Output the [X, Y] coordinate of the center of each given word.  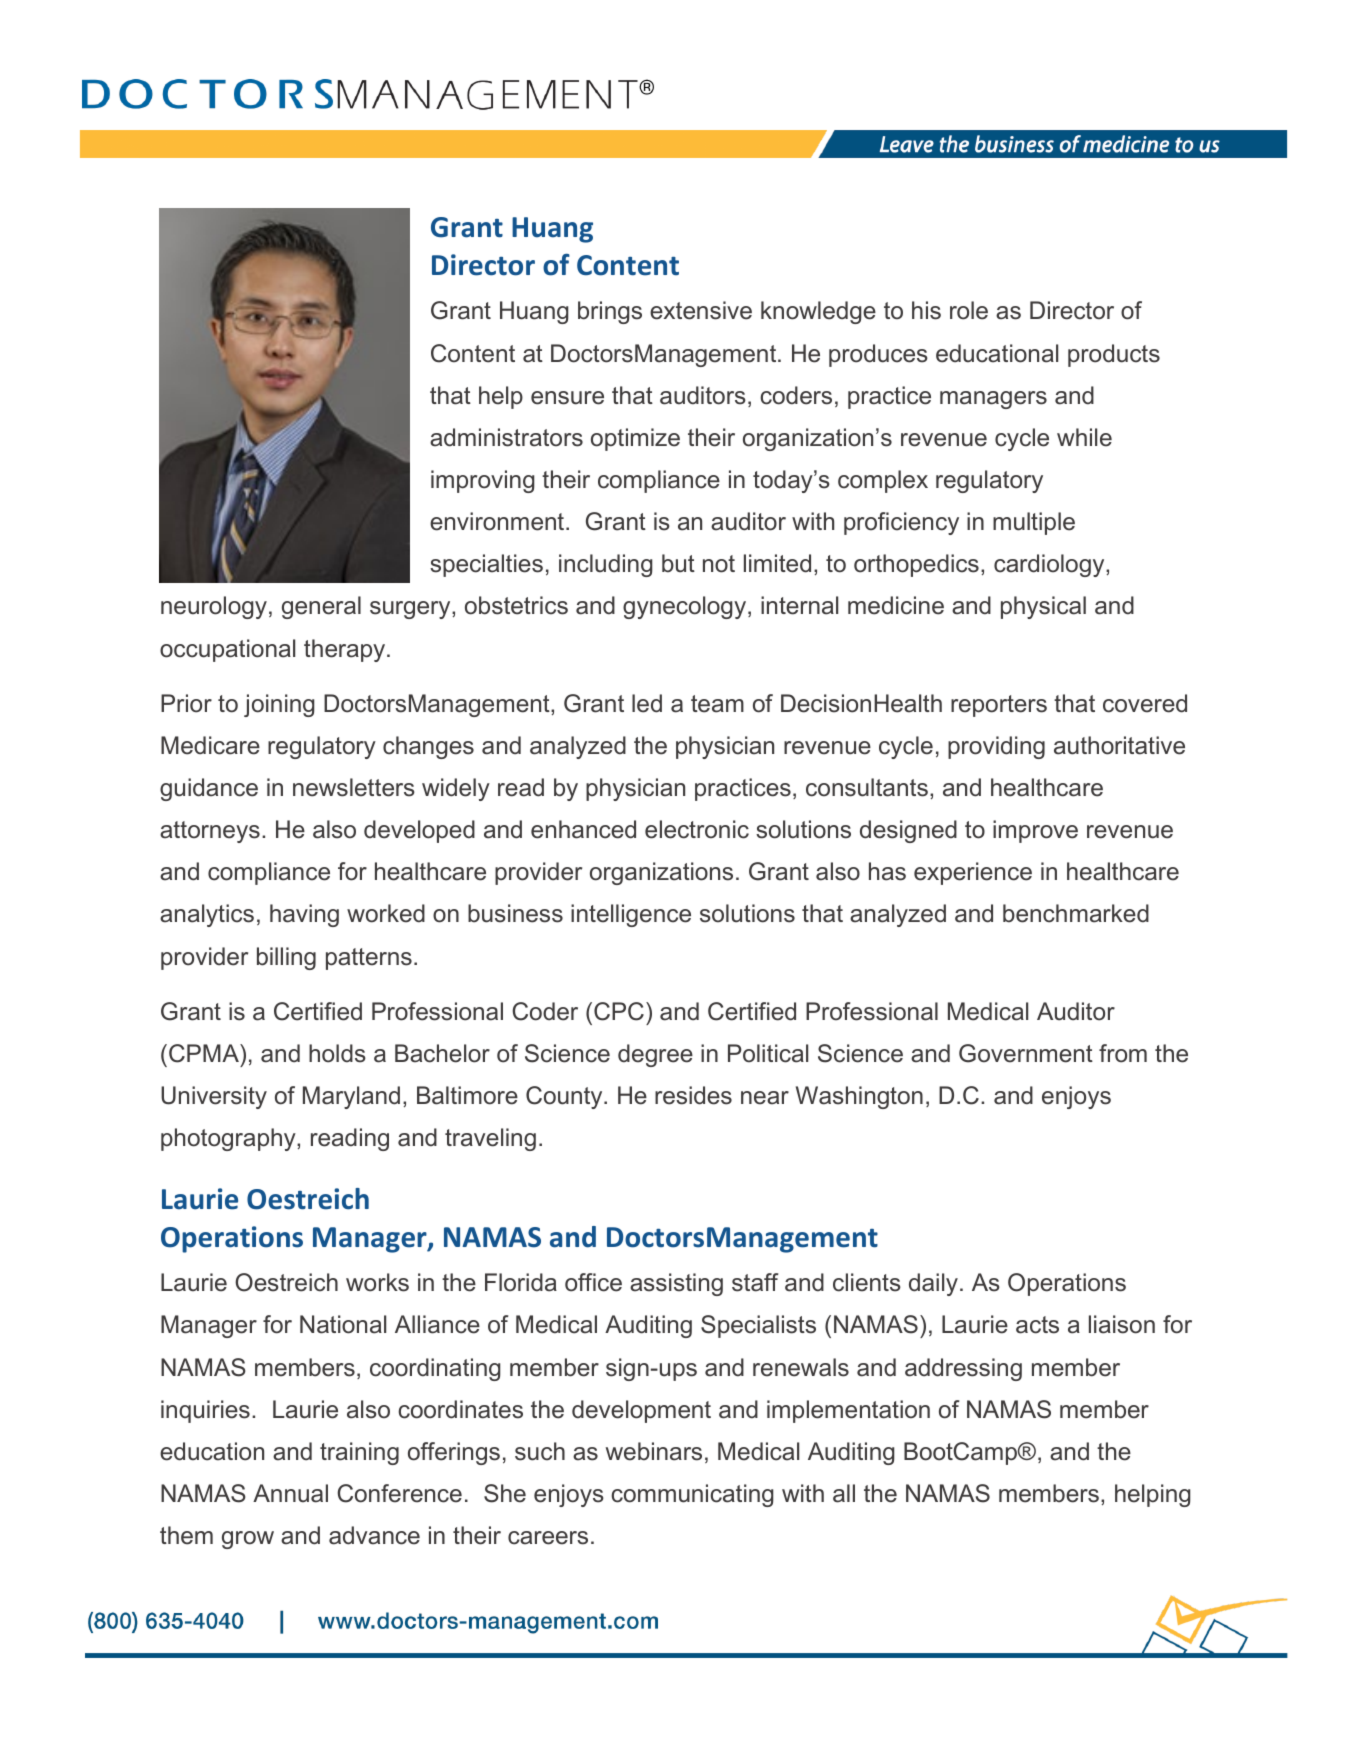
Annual [290, 1493]
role [969, 310]
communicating [692, 1495]
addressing [963, 1369]
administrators [506, 437]
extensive [701, 310]
